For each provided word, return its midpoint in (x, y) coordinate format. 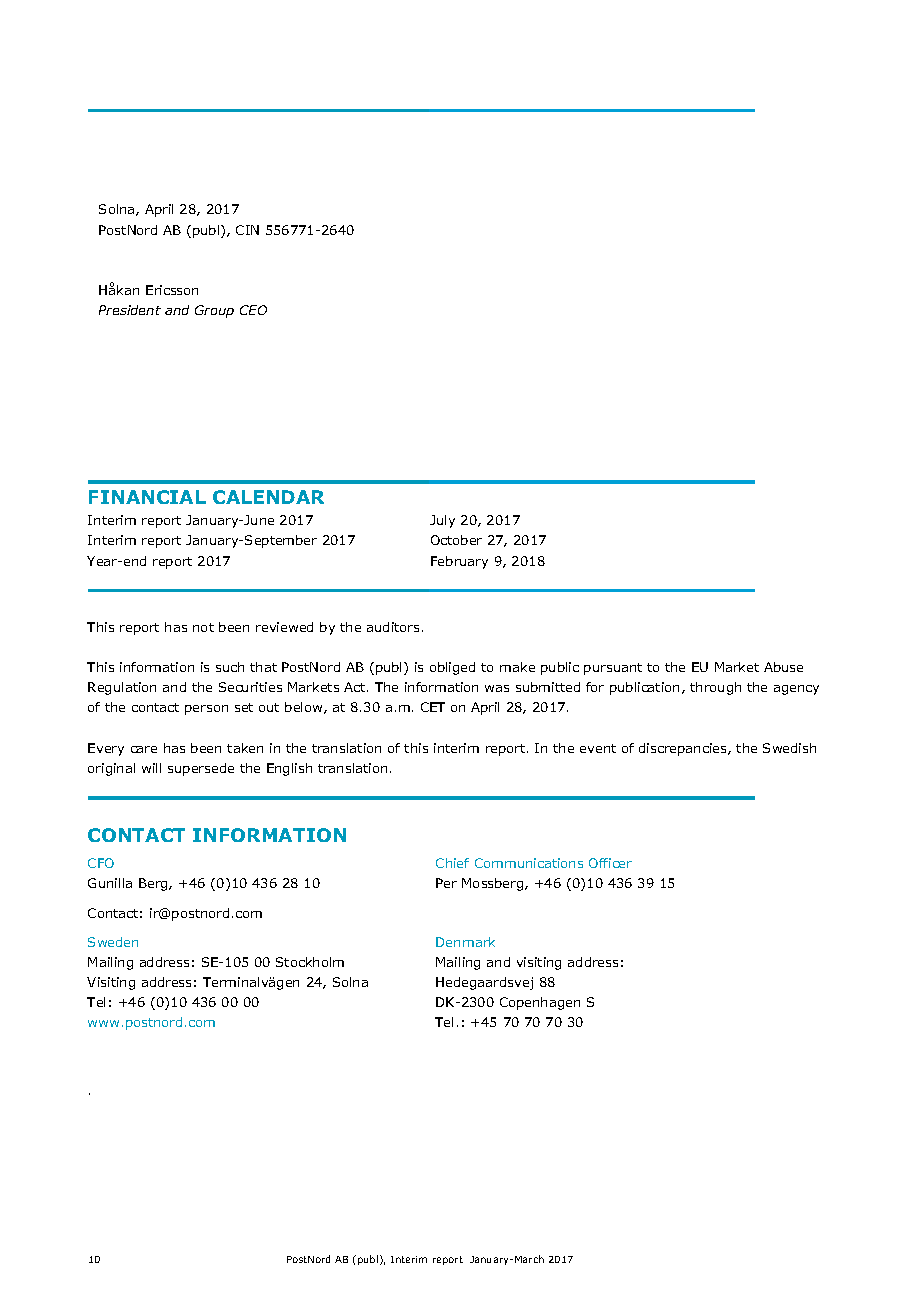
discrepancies (684, 749)
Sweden (113, 942)
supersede (201, 769)
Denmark (465, 942)
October (456, 540)
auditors (393, 627)
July (442, 521)
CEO (253, 310)
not (203, 627)
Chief (452, 863)
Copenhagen (540, 1003)
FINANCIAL (147, 497)
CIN (247, 230)
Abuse (783, 667)
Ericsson (172, 290)
